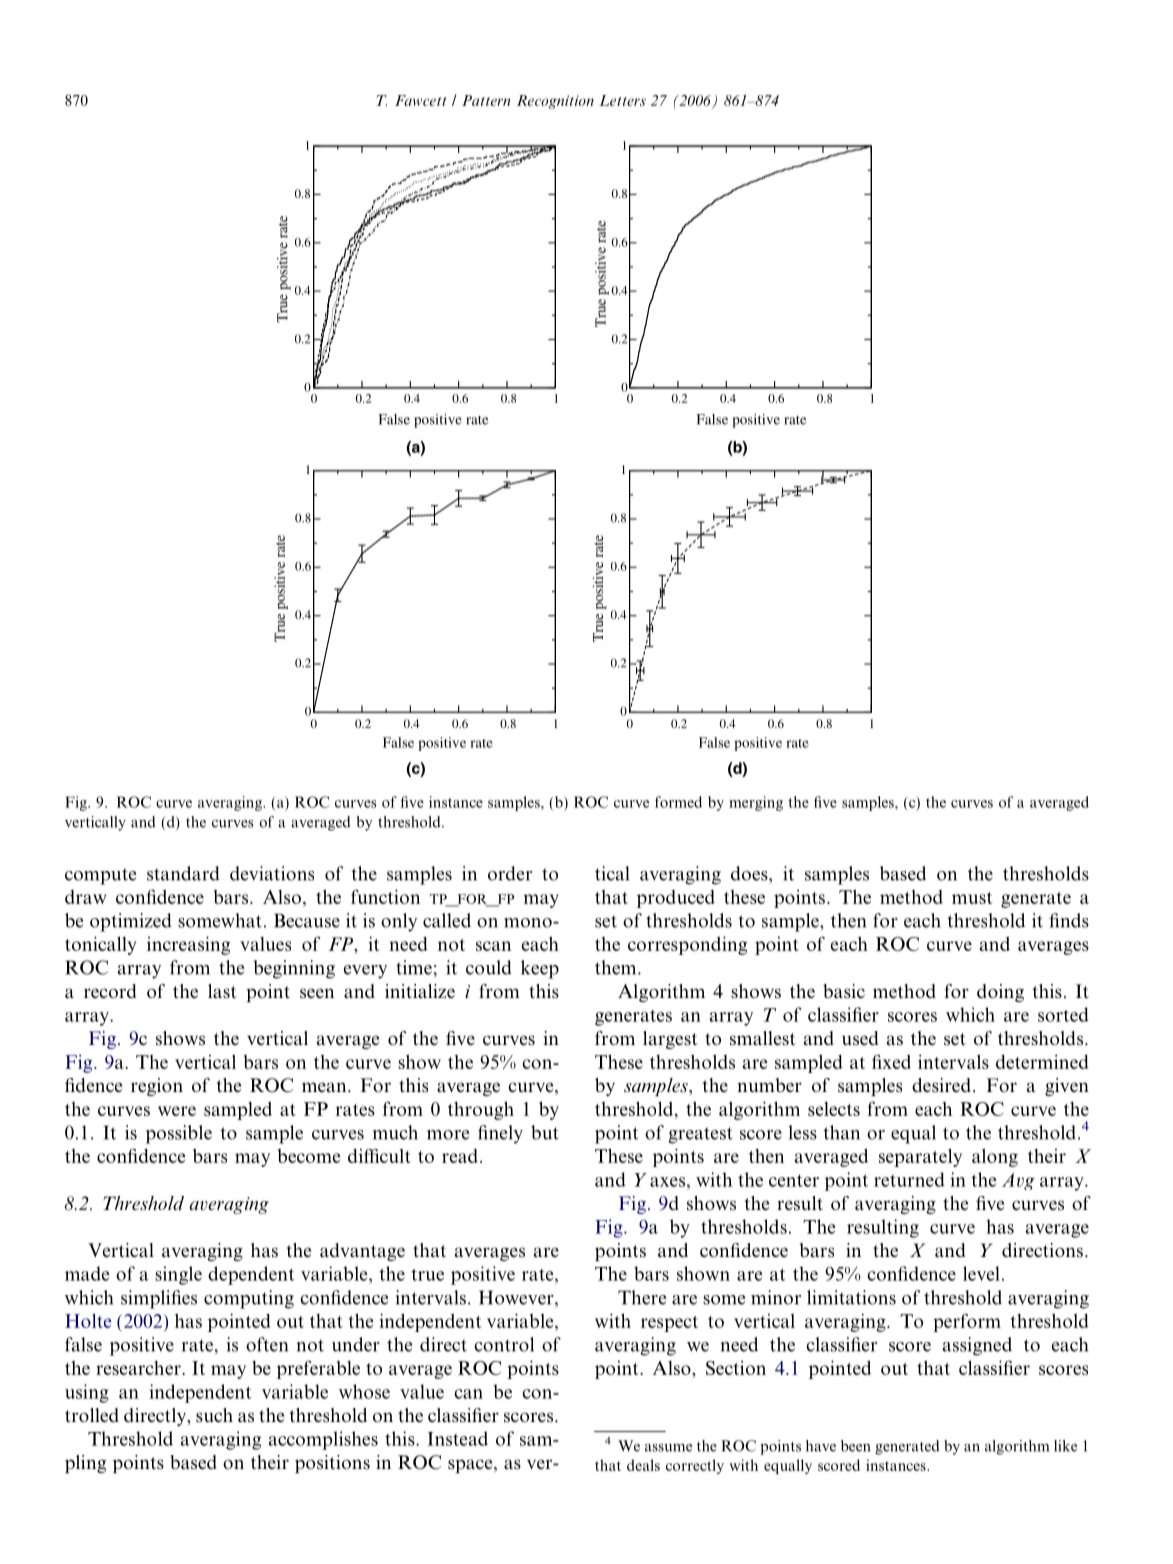 This image has width=1173, height=1564. I want to click on order, so click(510, 873).
